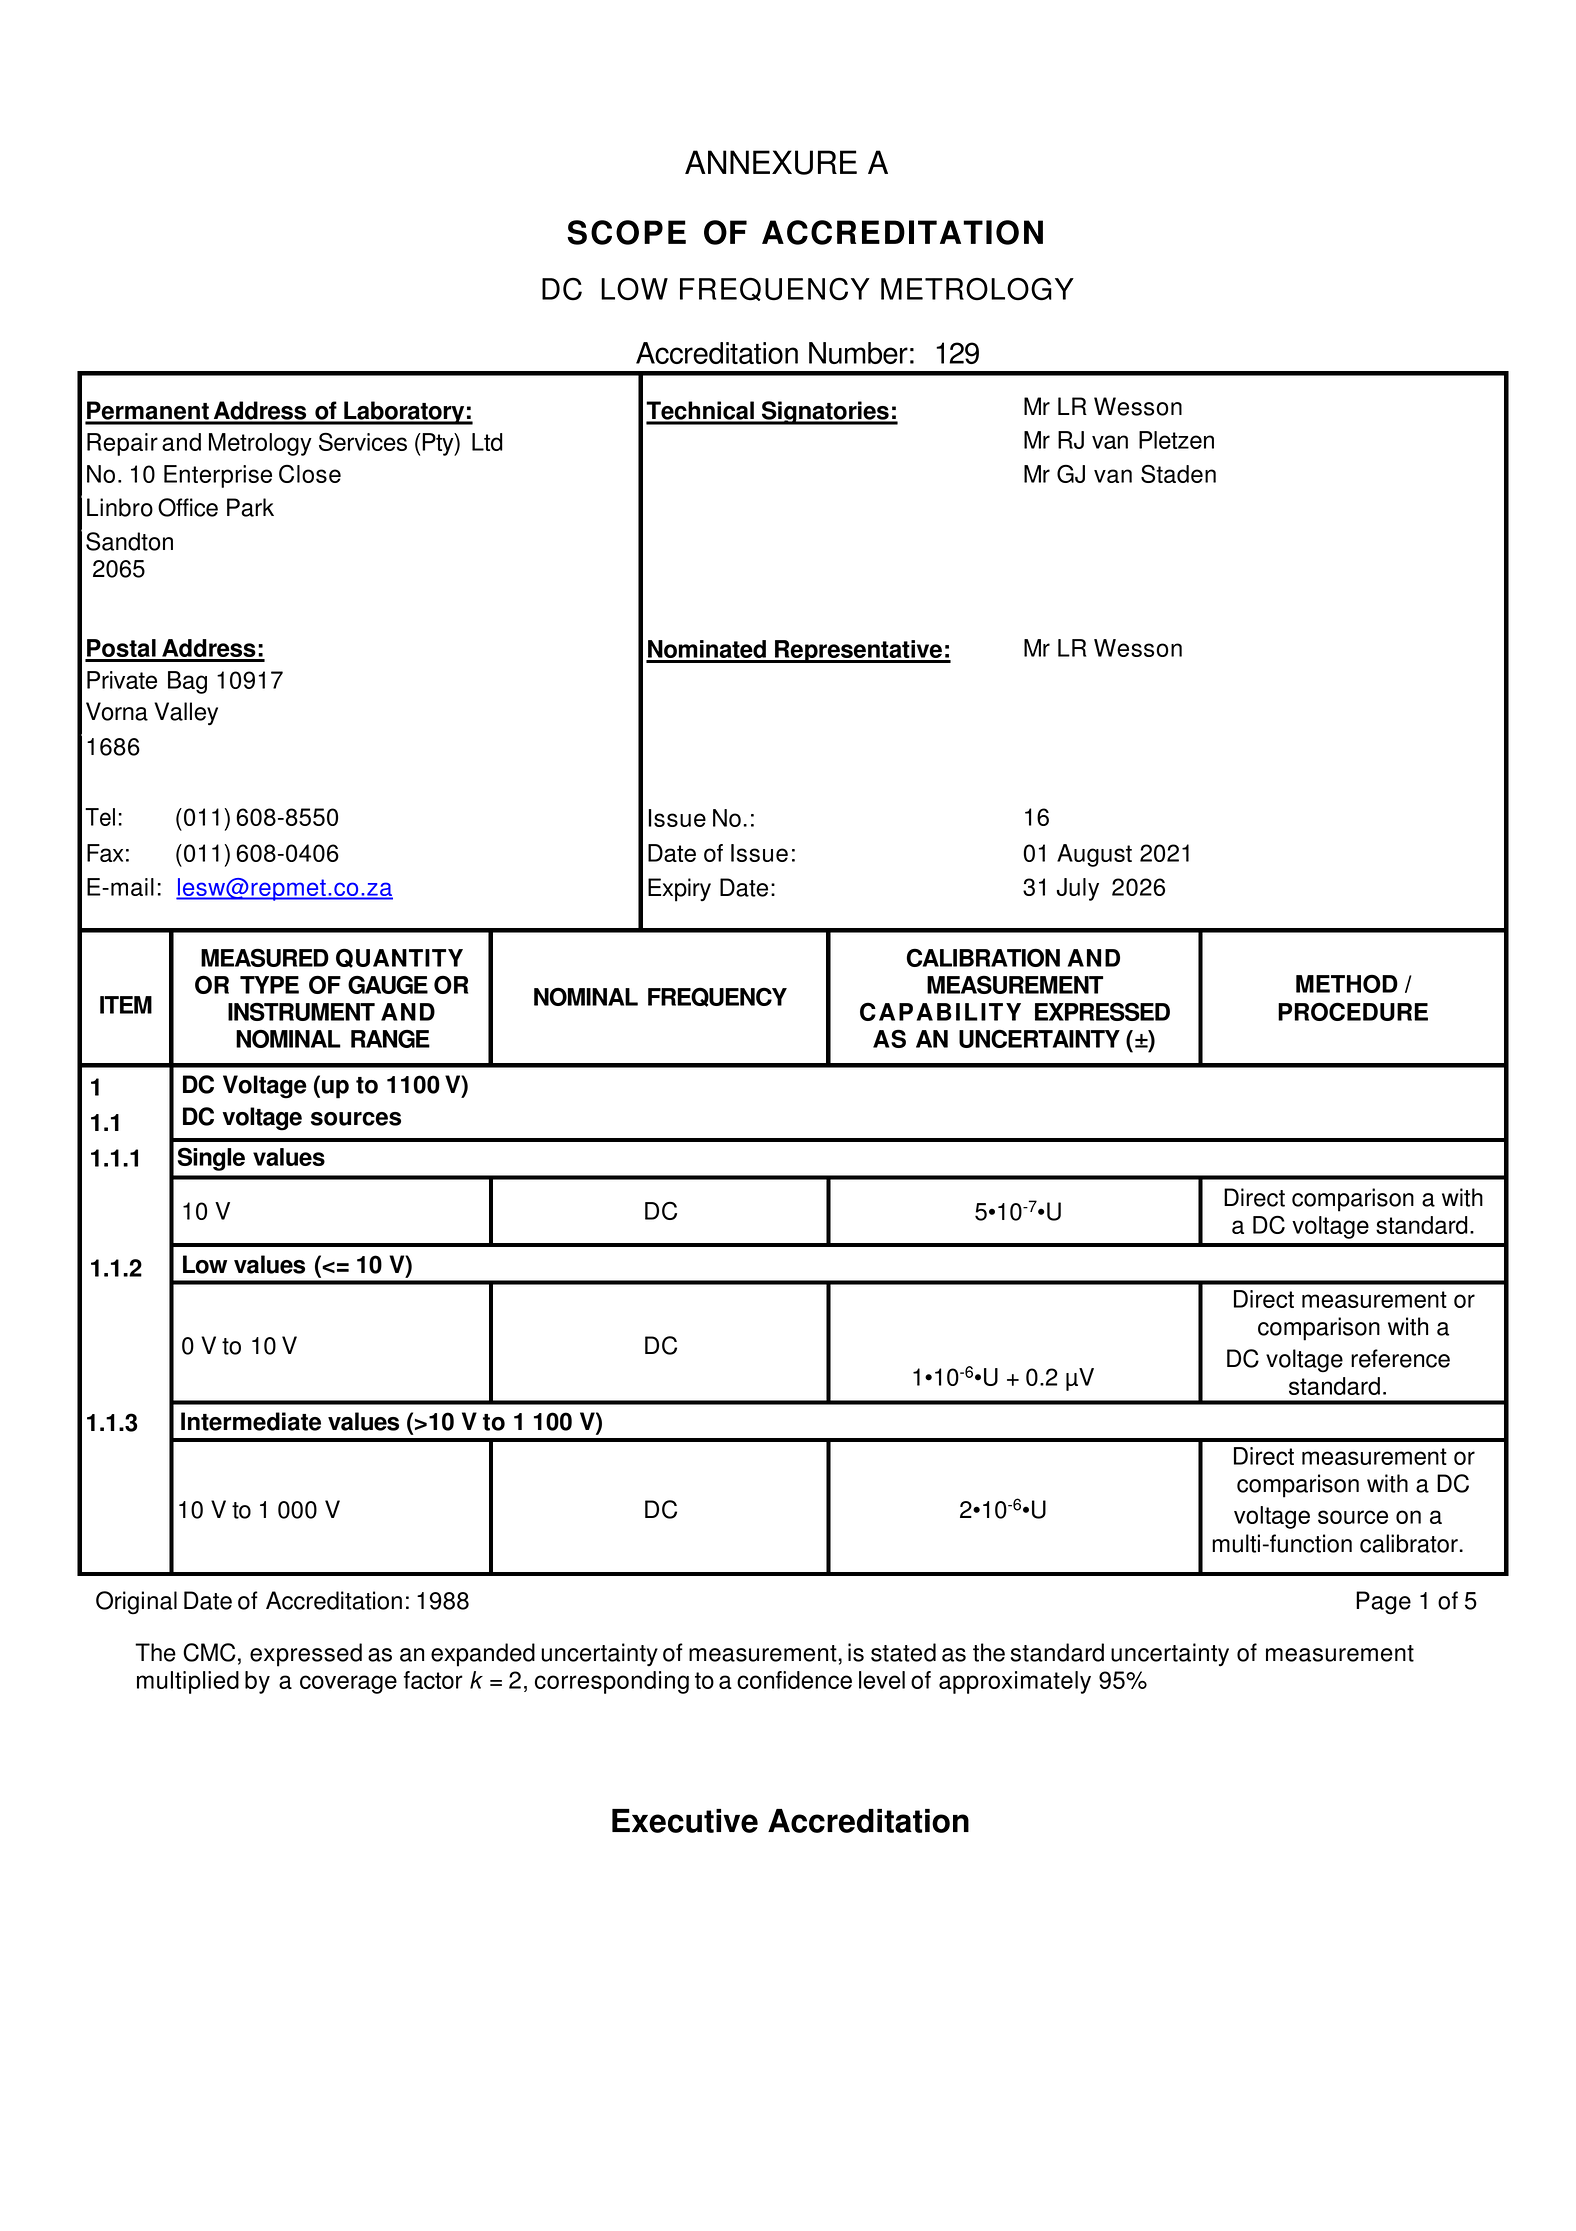  What do you see at coordinates (685, 1821) in the image?
I see `Executive` at bounding box center [685, 1821].
